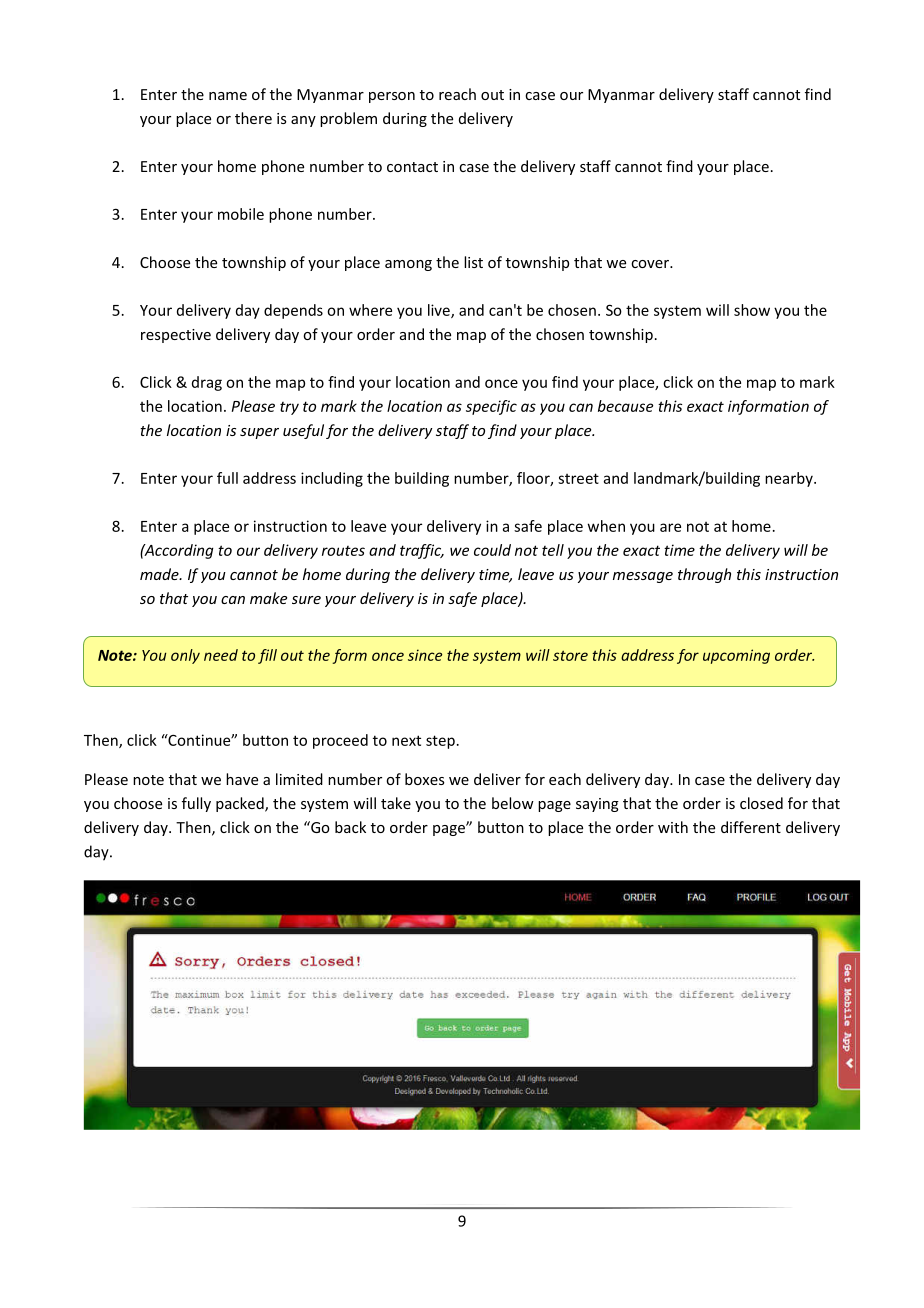 The height and width of the page is (1308, 924). Describe the element at coordinates (332, 479) in the page. I see `including` at that location.
